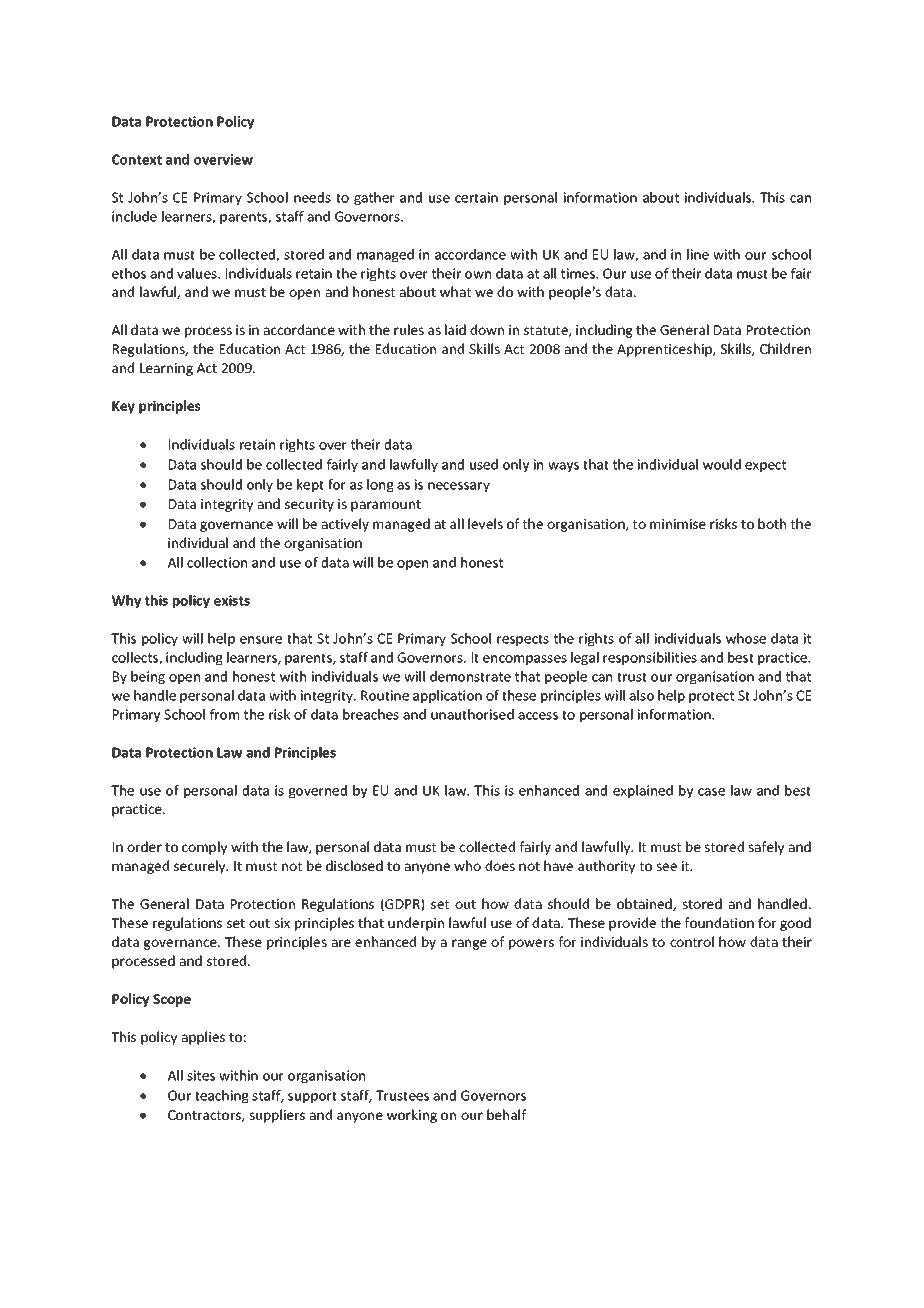 This document has width=924, height=1308. I want to click on line, so click(698, 254).
